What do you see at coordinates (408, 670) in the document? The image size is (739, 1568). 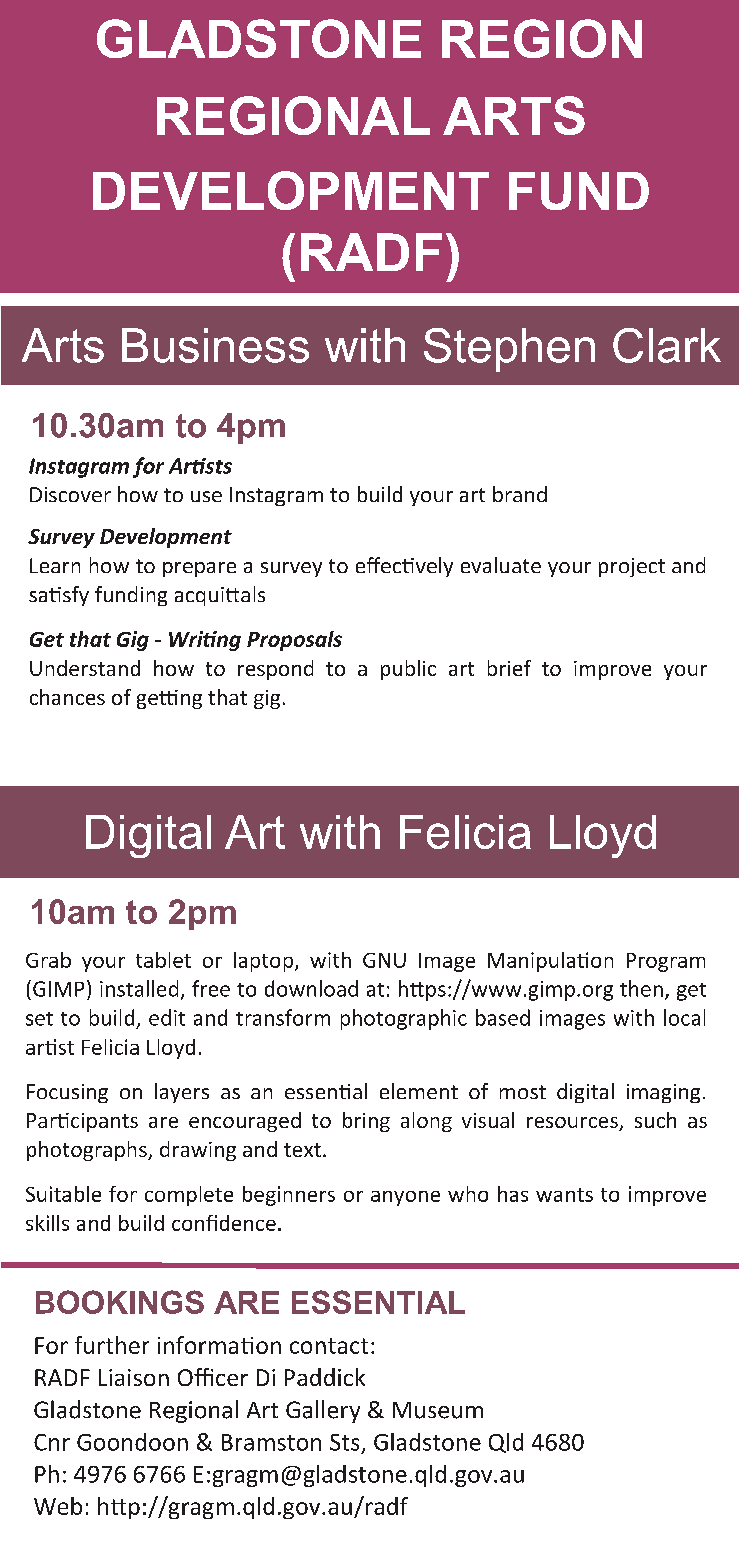 I see `public` at bounding box center [408, 670].
